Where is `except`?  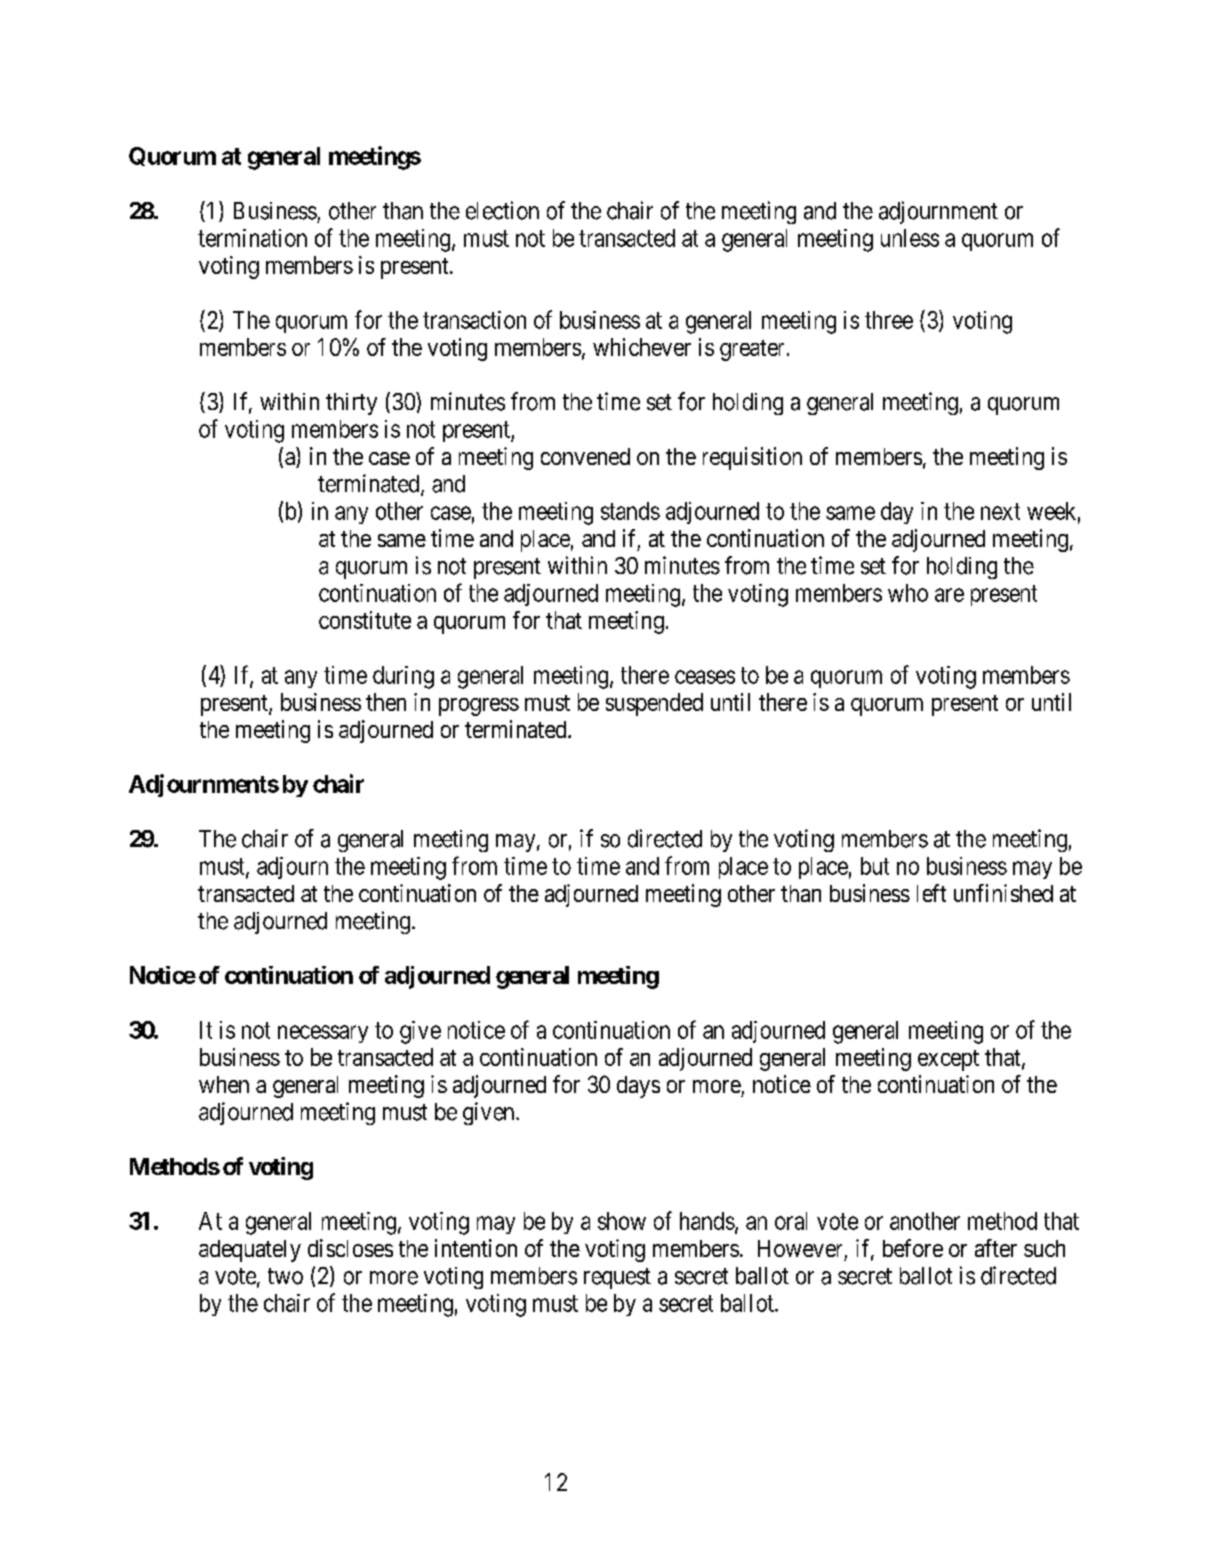 except is located at coordinates (948, 1060).
